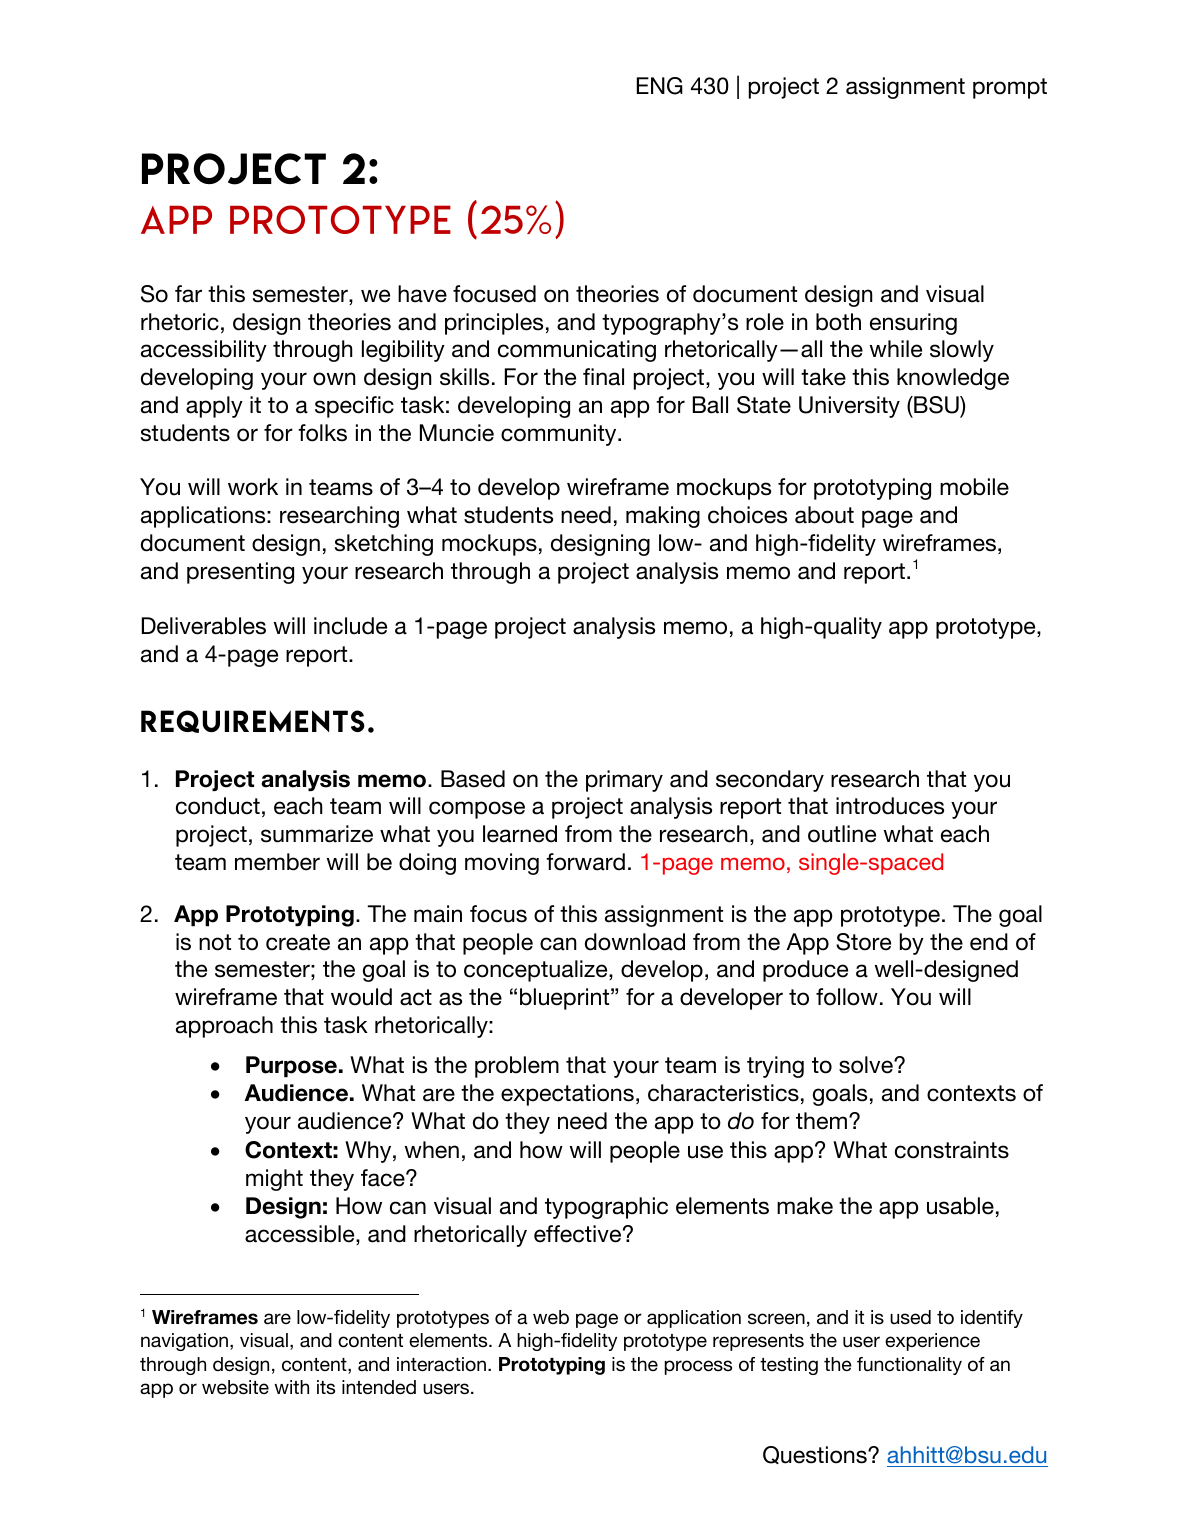 The width and height of the screenshot is (1187, 1537). What do you see at coordinates (1010, 88) in the screenshot?
I see `prompt` at bounding box center [1010, 88].
